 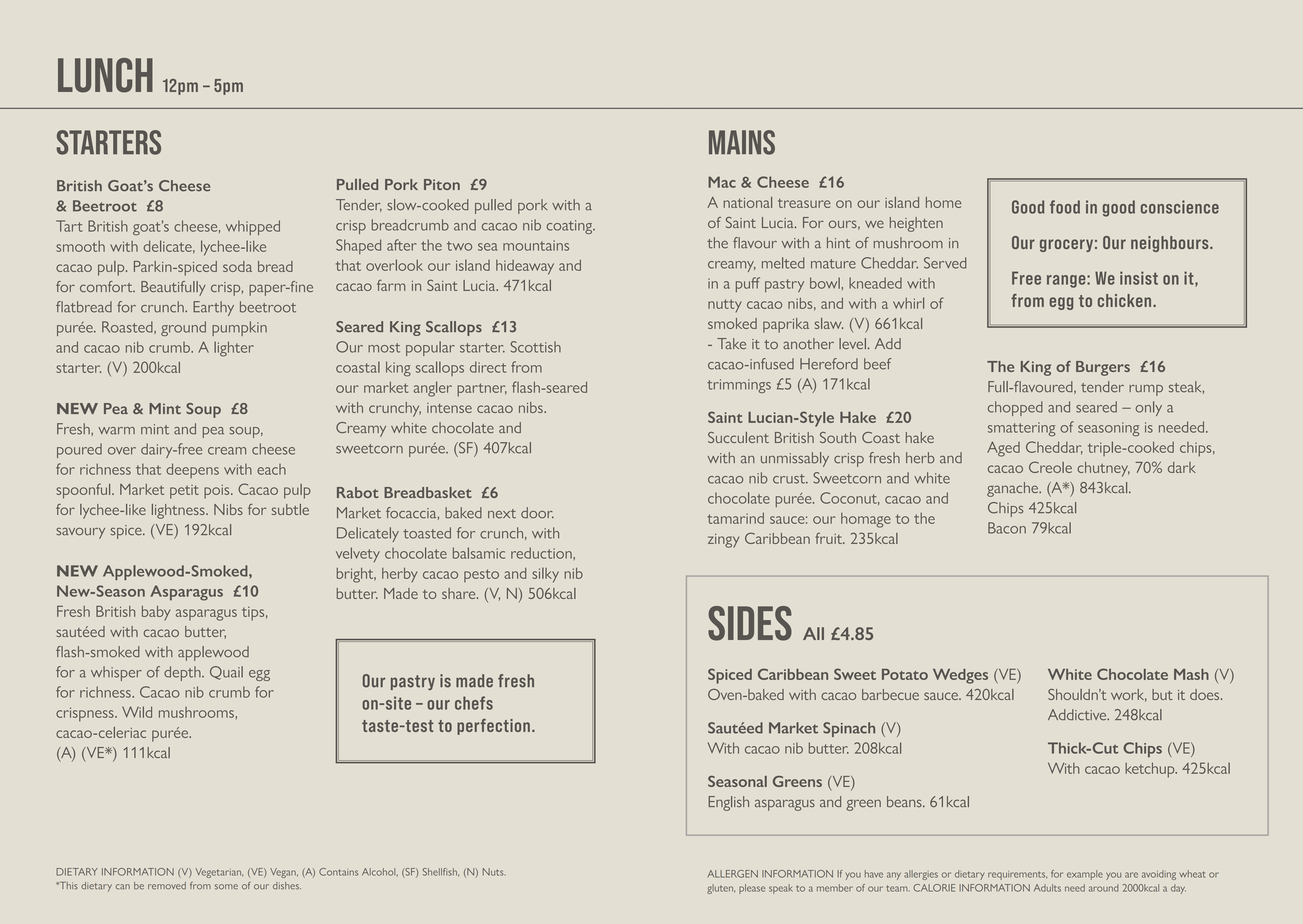 What do you see at coordinates (218, 491) in the document?
I see `pois` at bounding box center [218, 491].
